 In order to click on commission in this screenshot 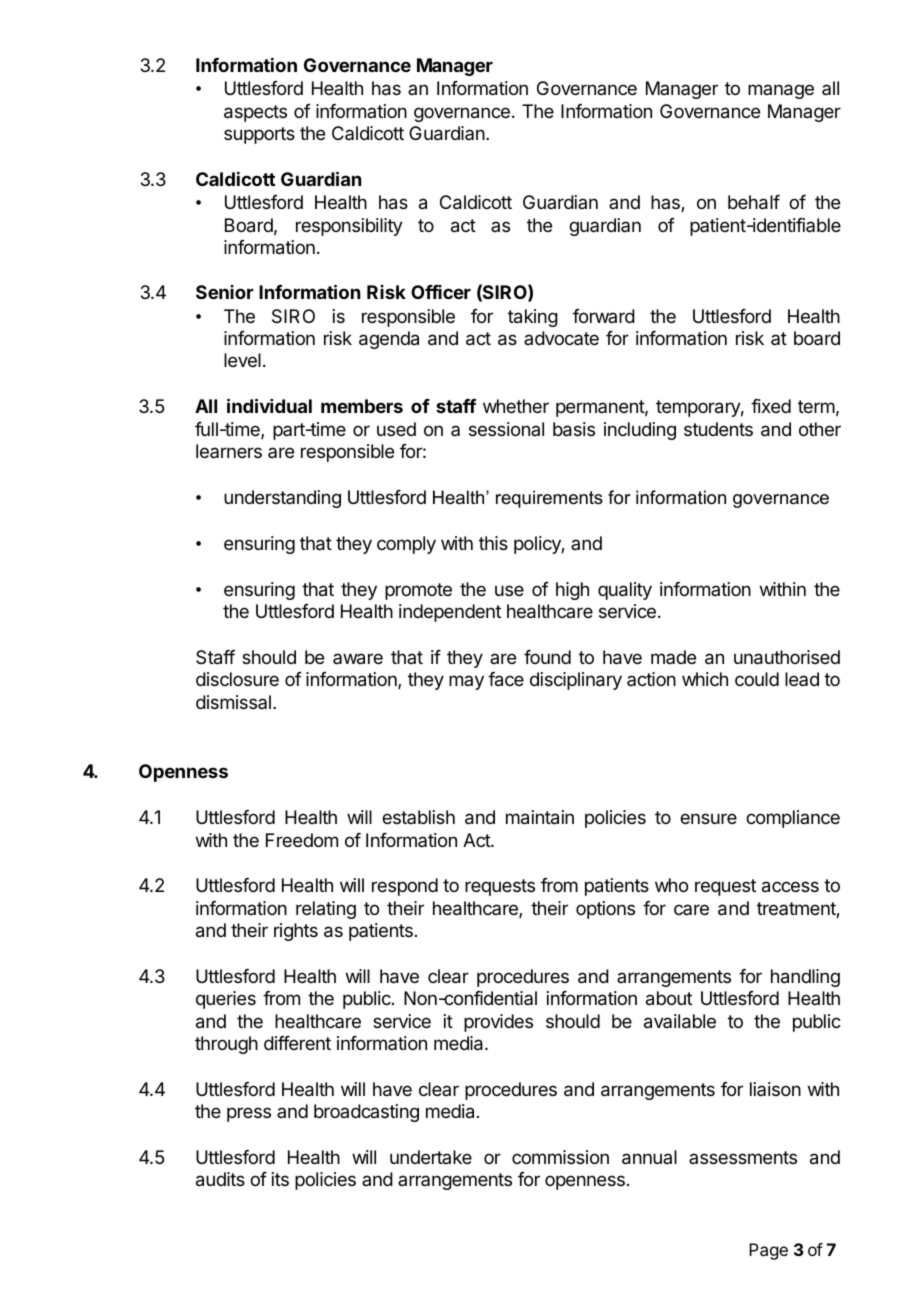, I will do `click(560, 1157)`.
